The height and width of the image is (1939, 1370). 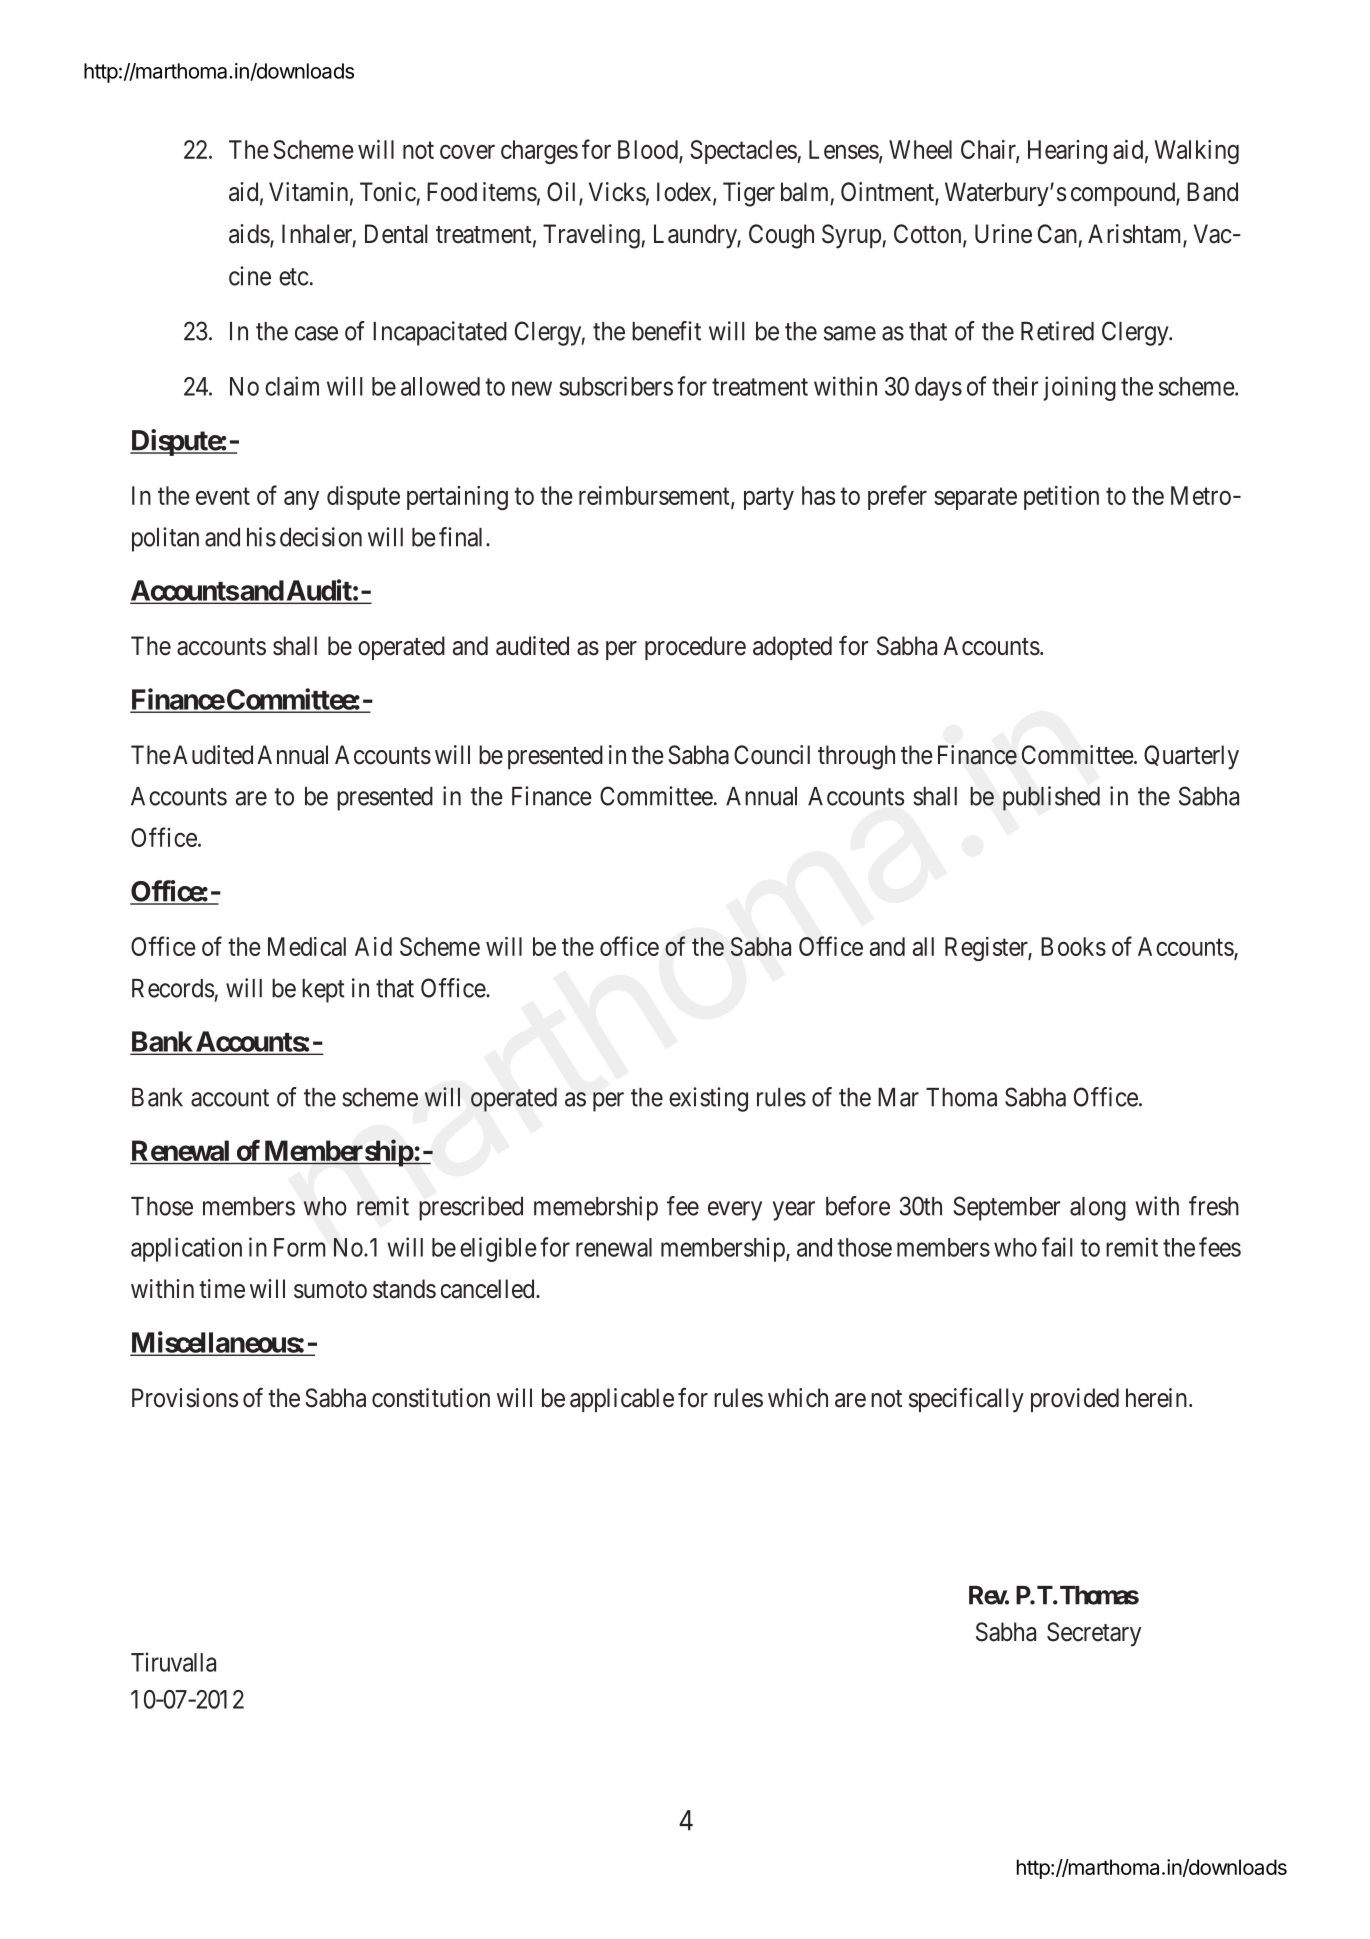 I want to click on procedure, so click(x=695, y=648).
